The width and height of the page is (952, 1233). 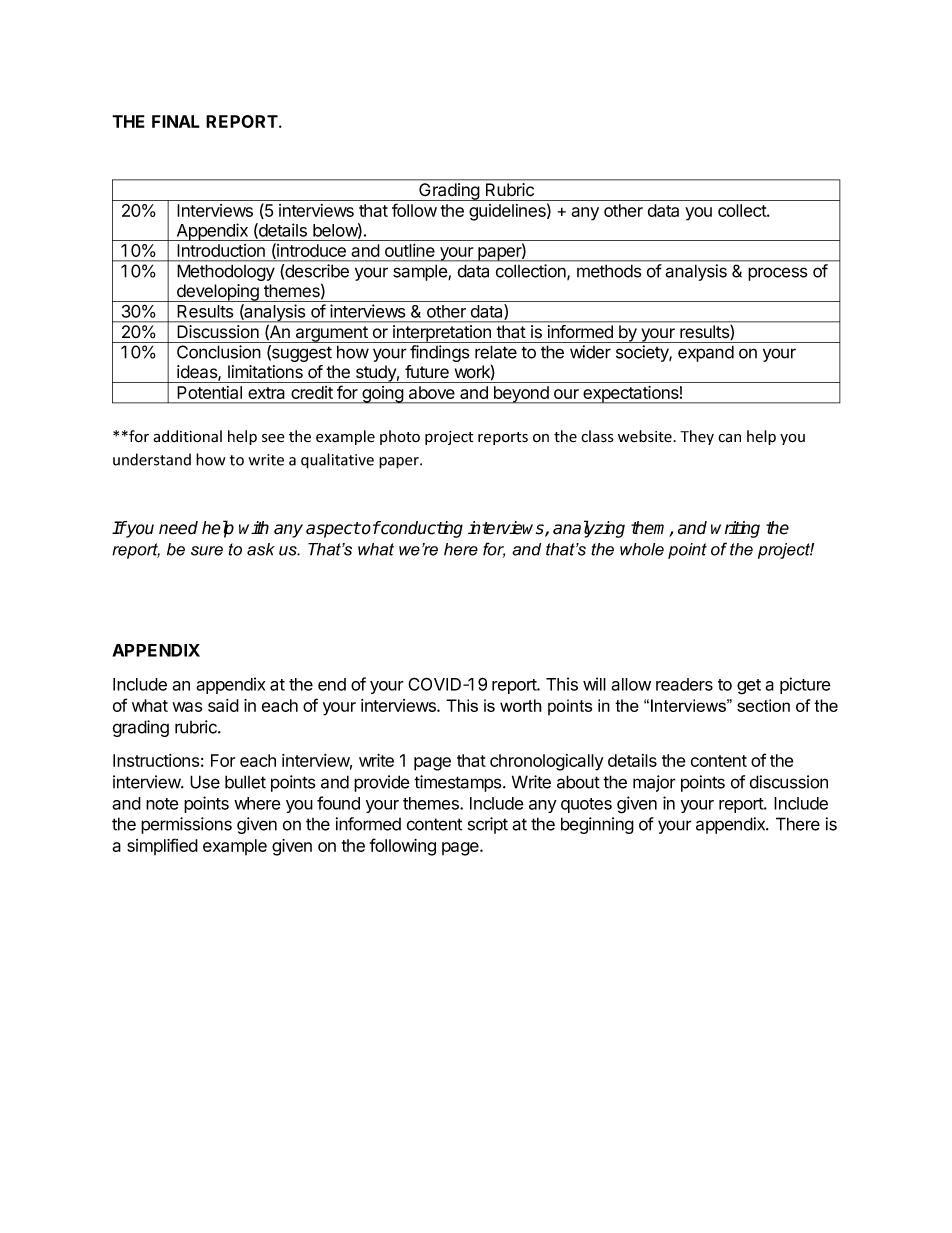 What do you see at coordinates (706, 353) in the page?
I see `expand` at bounding box center [706, 353].
